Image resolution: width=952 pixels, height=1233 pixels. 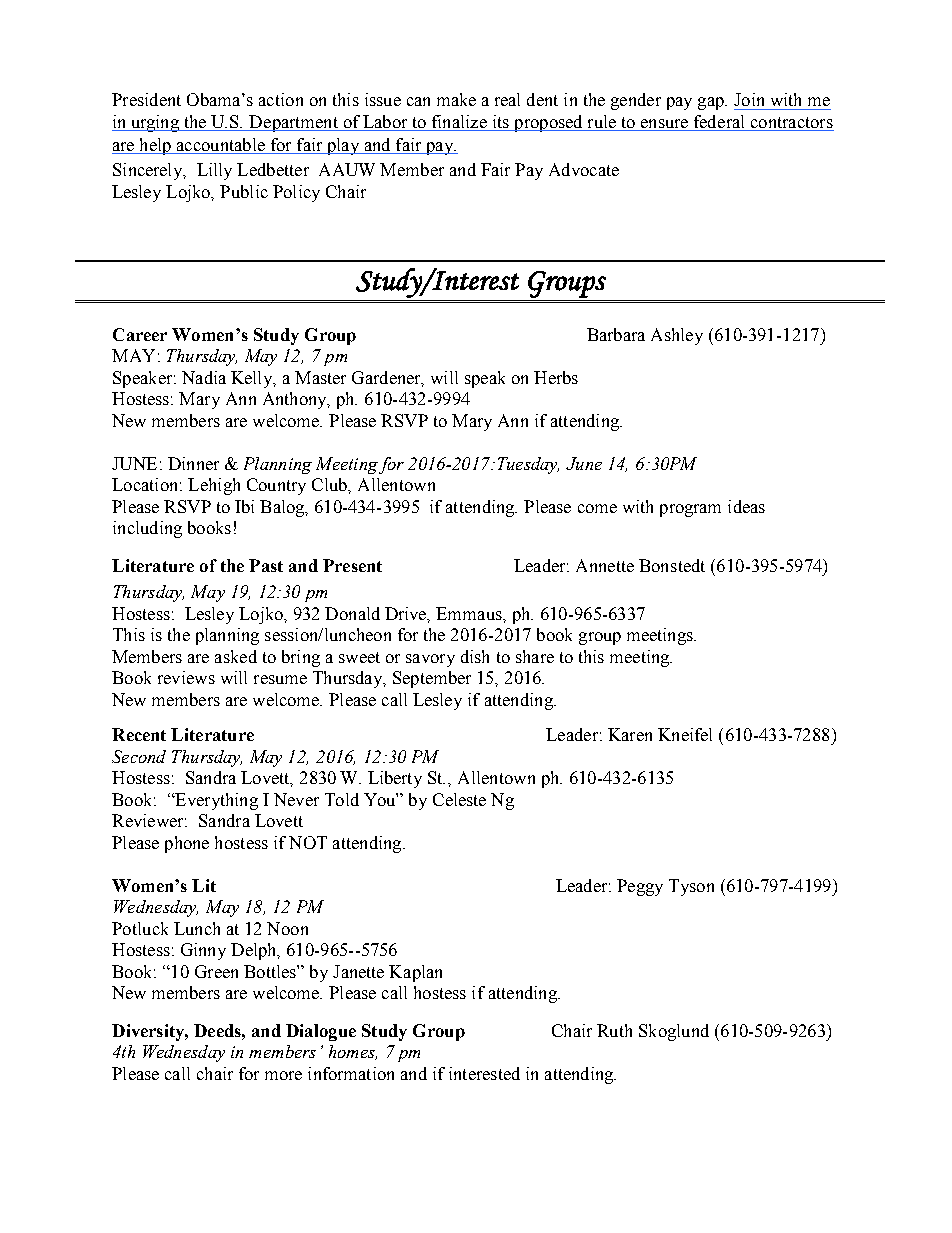 What do you see at coordinates (719, 123) in the screenshot?
I see `federal` at bounding box center [719, 123].
